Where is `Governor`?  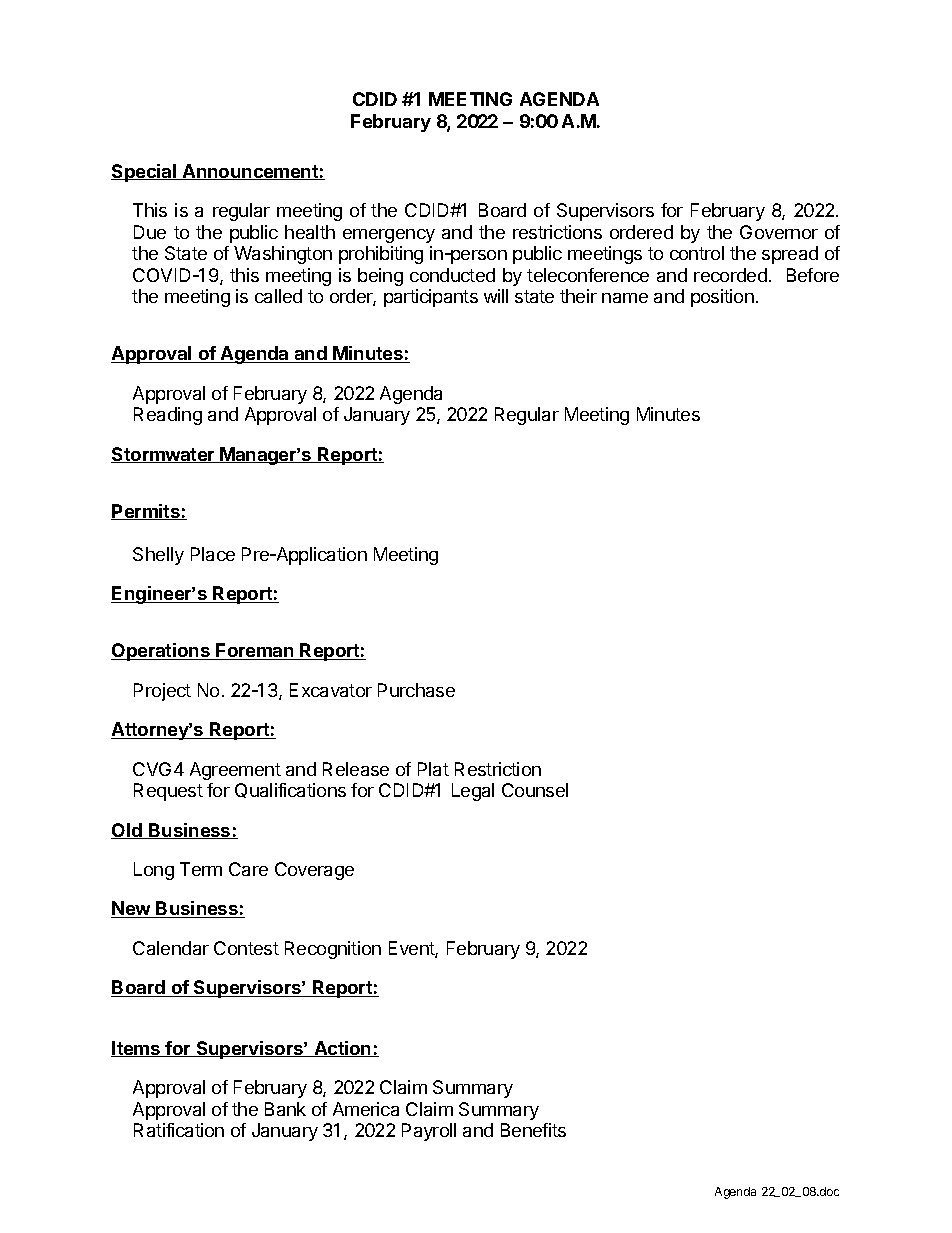
Governor is located at coordinates (779, 232).
